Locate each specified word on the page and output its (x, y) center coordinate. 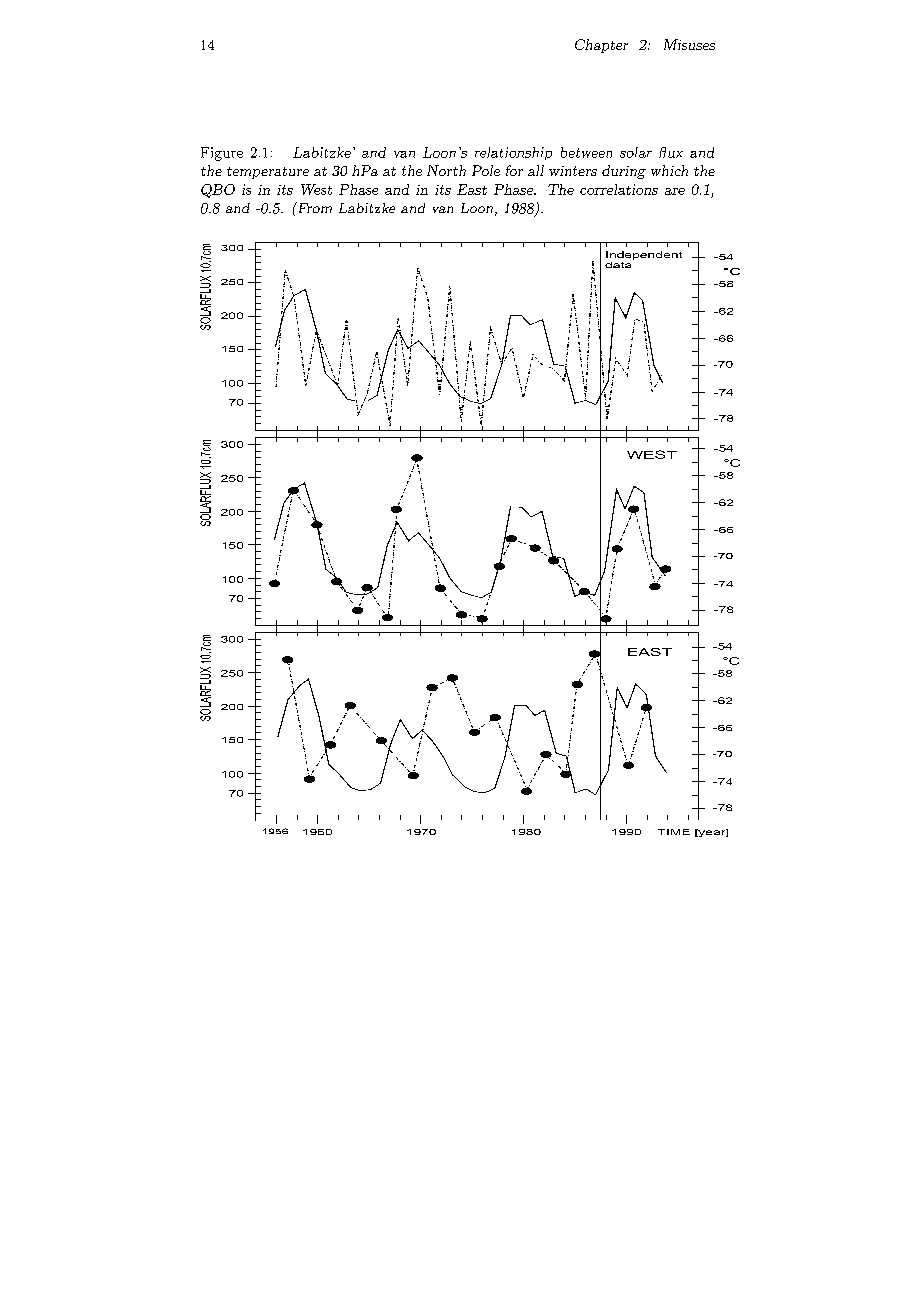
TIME (674, 832)
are (675, 191)
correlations (619, 189)
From (313, 207)
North (446, 170)
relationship (513, 153)
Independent (644, 255)
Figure (222, 154)
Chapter (601, 46)
